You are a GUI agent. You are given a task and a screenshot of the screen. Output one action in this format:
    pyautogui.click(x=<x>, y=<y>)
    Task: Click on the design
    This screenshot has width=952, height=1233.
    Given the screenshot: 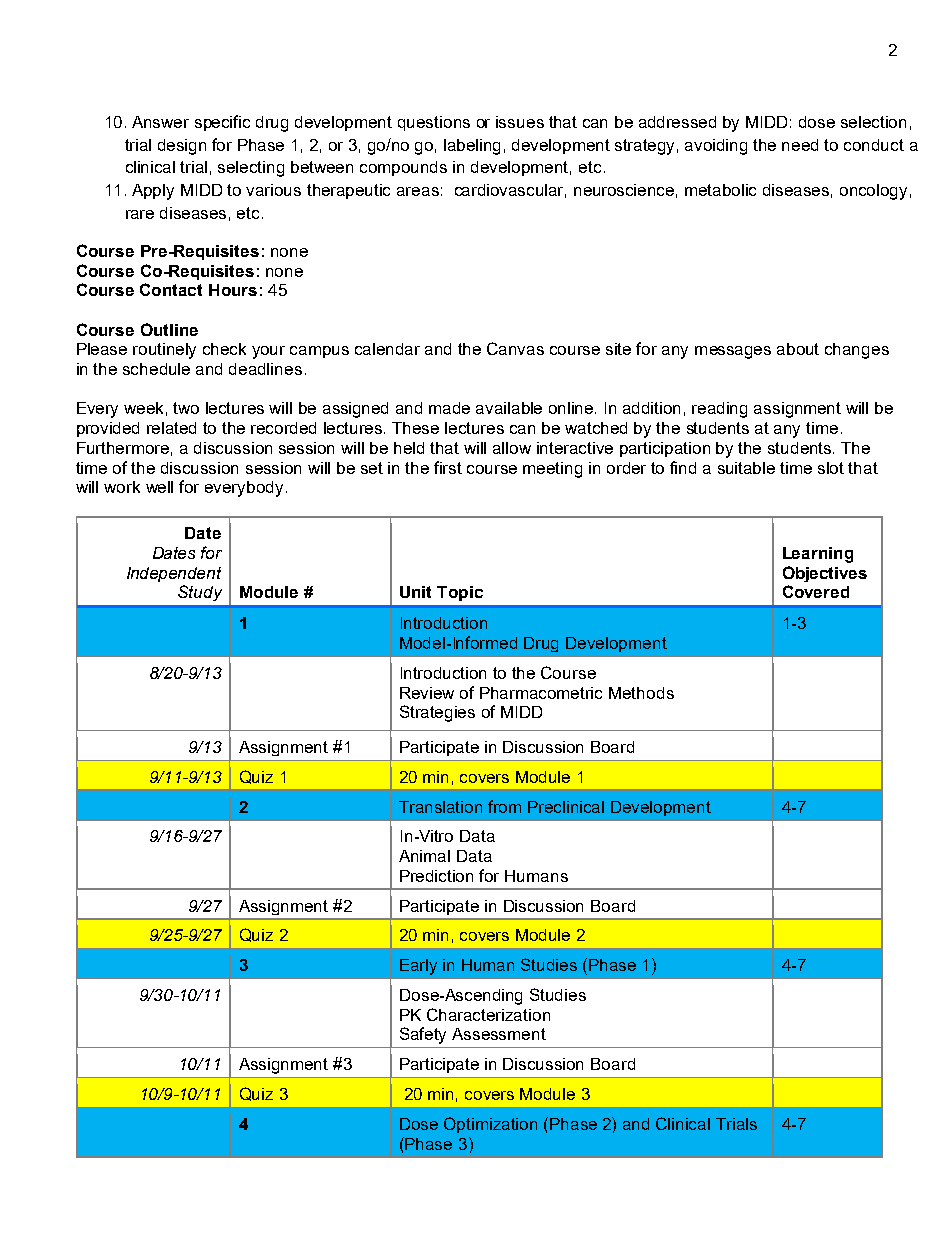 What is the action you would take?
    pyautogui.click(x=182, y=147)
